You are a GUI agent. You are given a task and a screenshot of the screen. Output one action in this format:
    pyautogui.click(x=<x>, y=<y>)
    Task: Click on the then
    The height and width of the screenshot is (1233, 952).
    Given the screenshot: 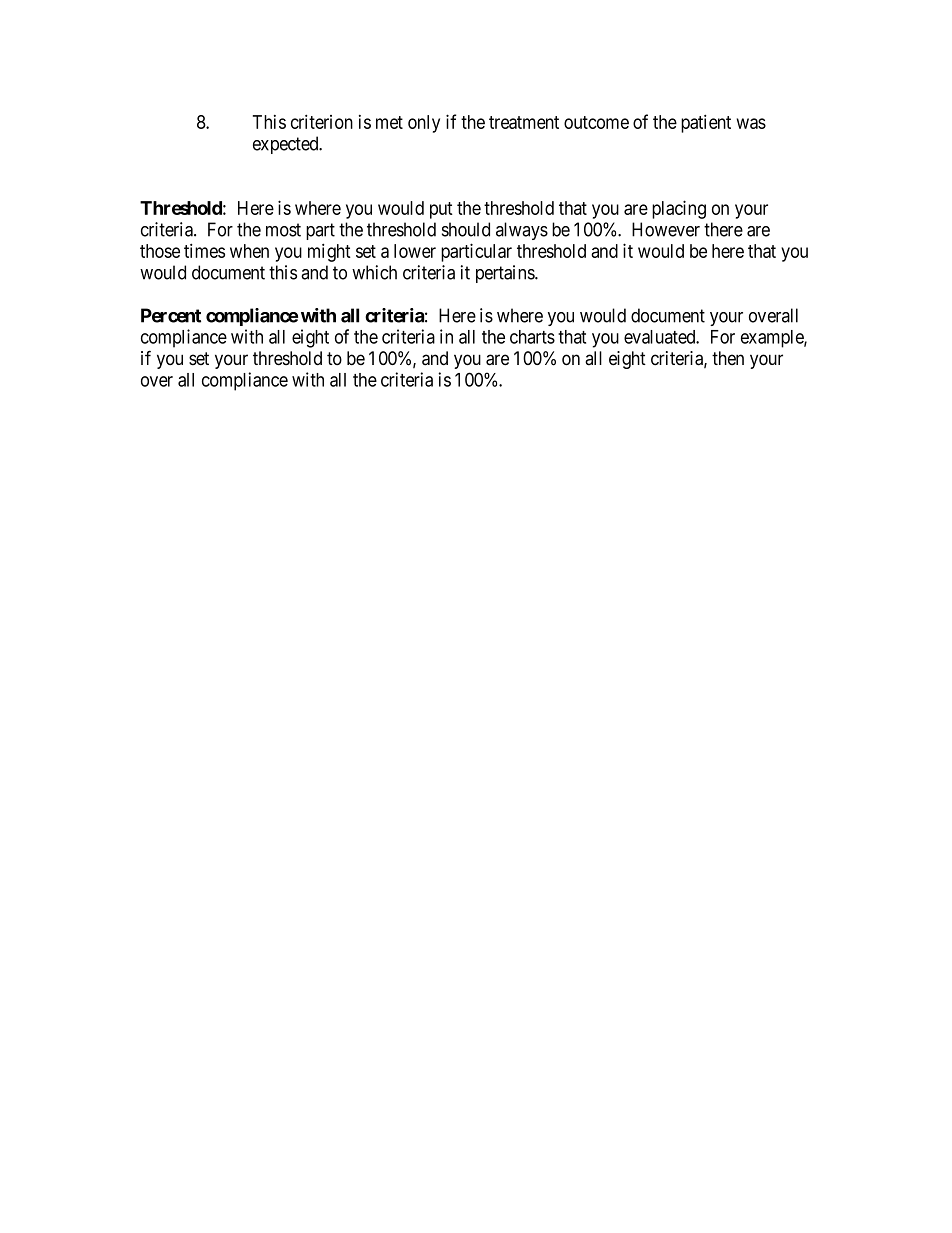 What is the action you would take?
    pyautogui.click(x=728, y=358)
